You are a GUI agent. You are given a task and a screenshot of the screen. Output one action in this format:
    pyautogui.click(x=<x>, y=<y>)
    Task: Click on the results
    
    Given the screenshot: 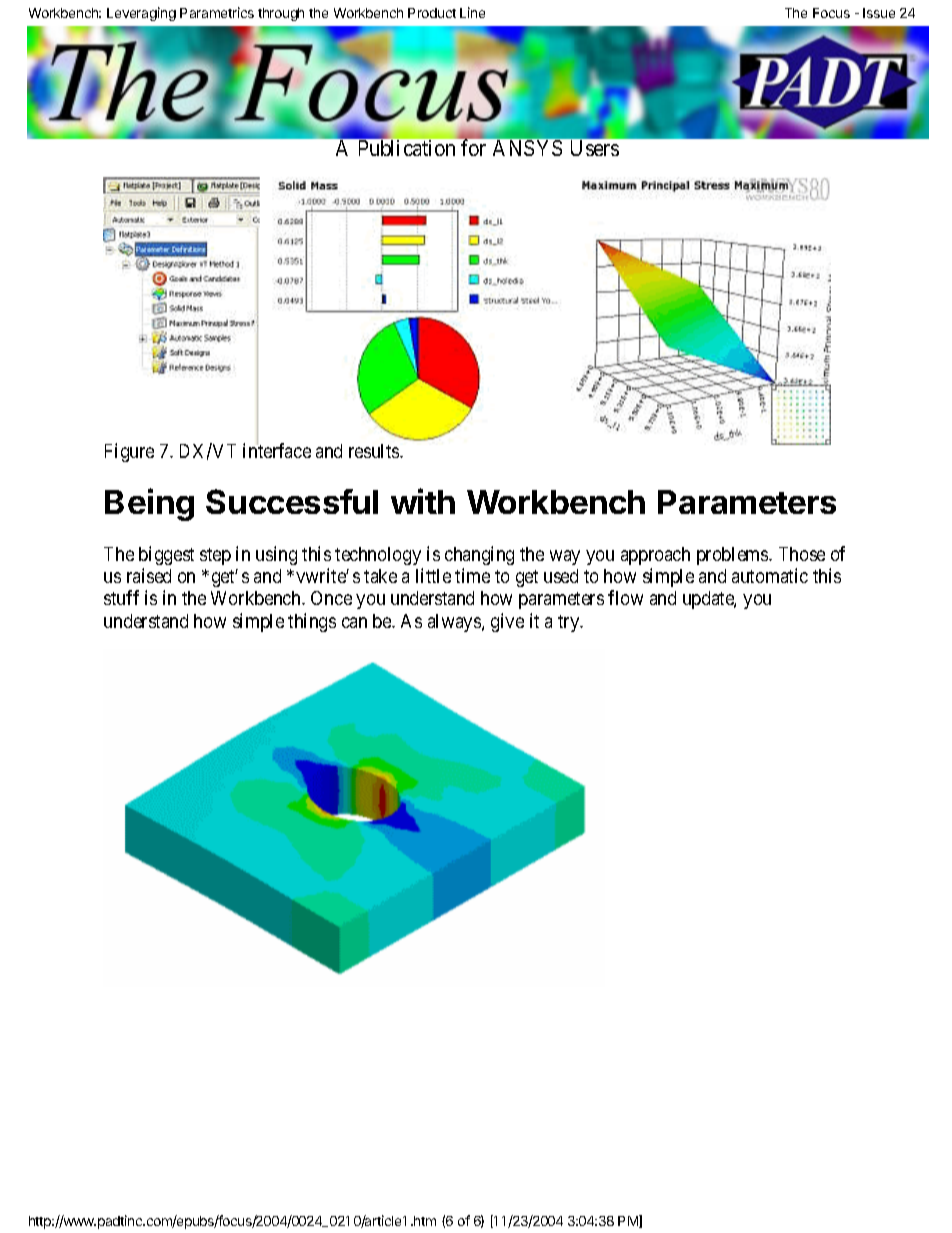 What is the action you would take?
    pyautogui.click(x=375, y=451)
